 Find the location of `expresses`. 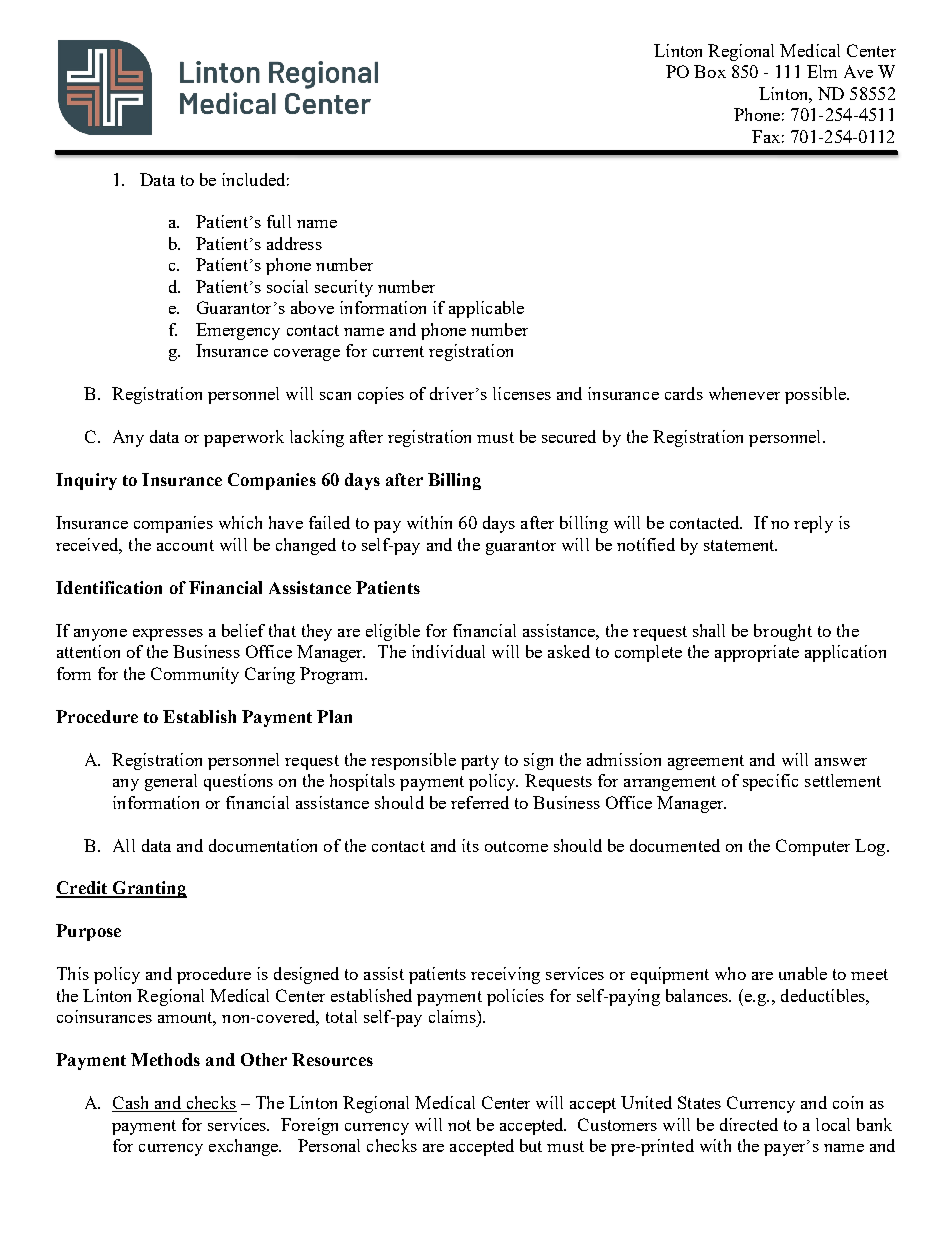

expresses is located at coordinates (168, 635).
